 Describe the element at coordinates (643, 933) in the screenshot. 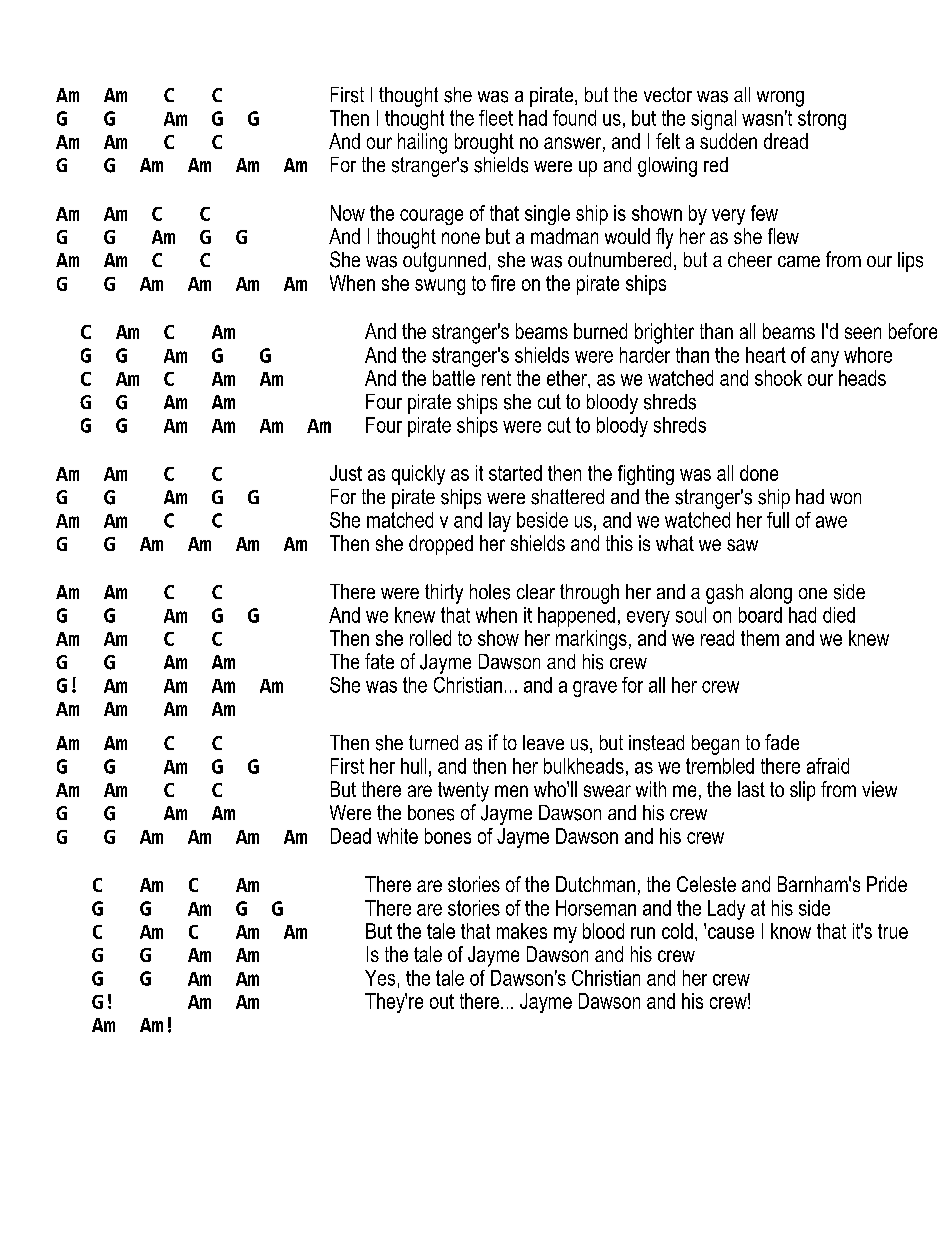

I see `run` at that location.
